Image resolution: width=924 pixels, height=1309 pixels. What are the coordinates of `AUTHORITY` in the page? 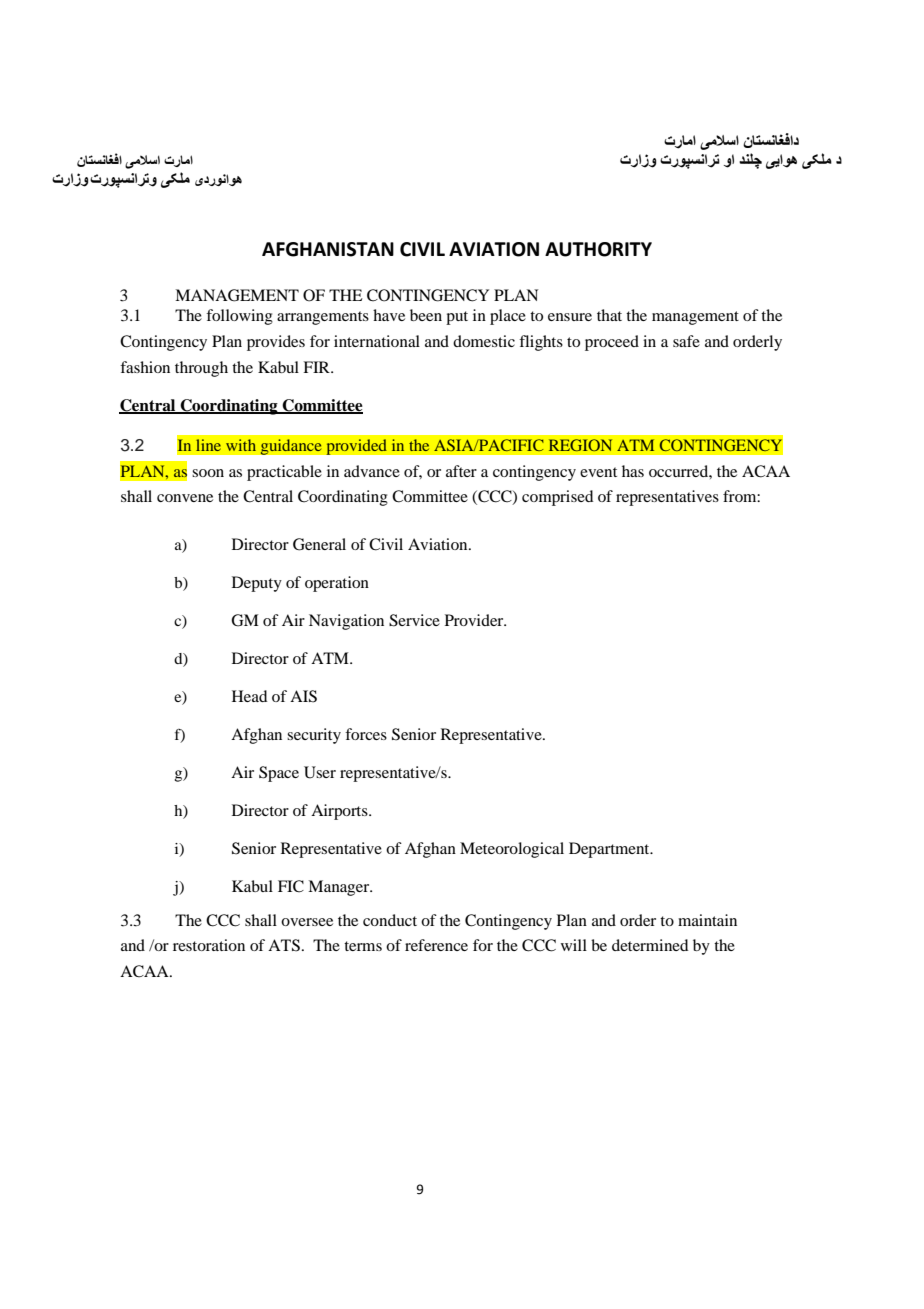 It's located at (598, 249).
